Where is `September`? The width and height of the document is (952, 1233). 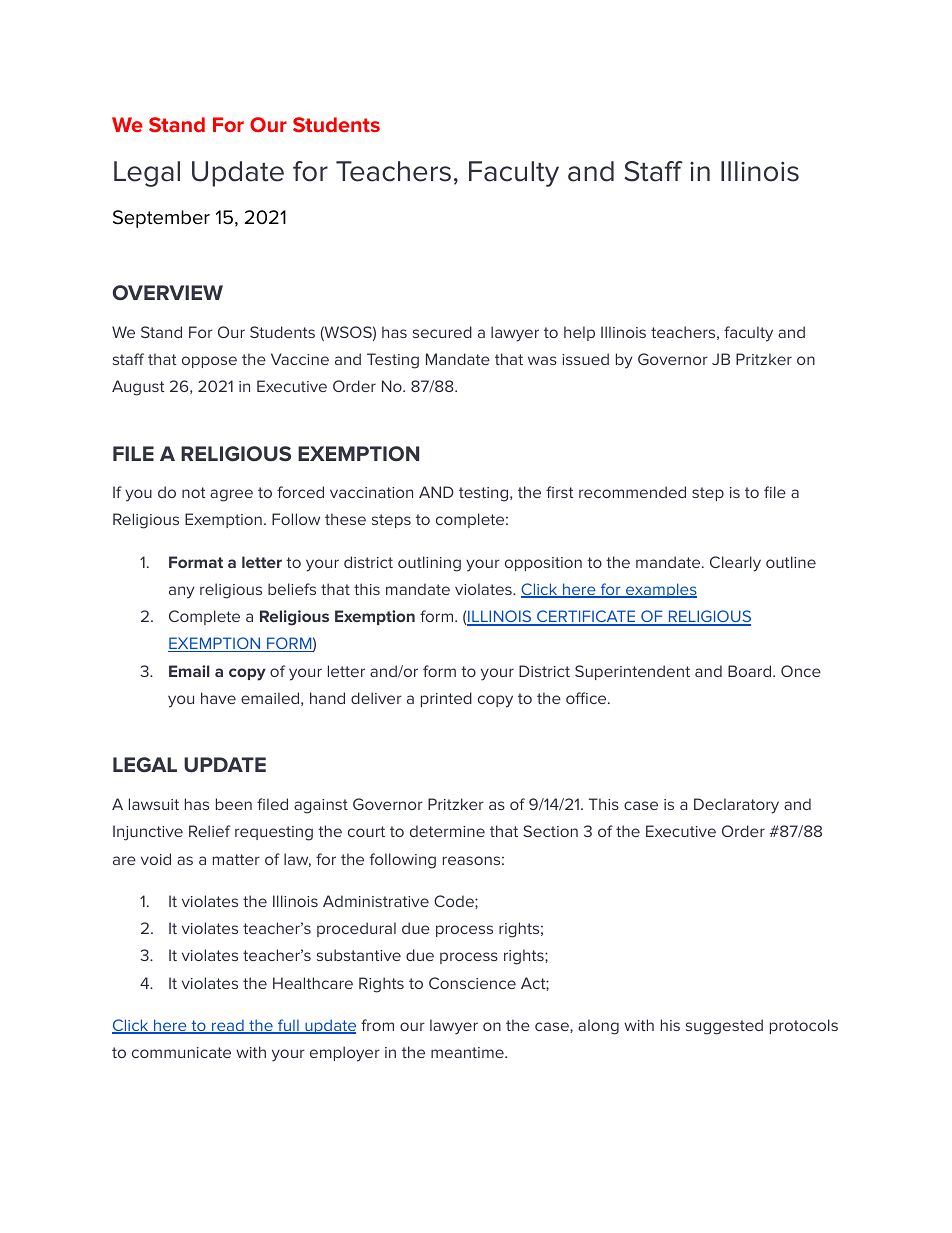 September is located at coordinates (161, 219).
